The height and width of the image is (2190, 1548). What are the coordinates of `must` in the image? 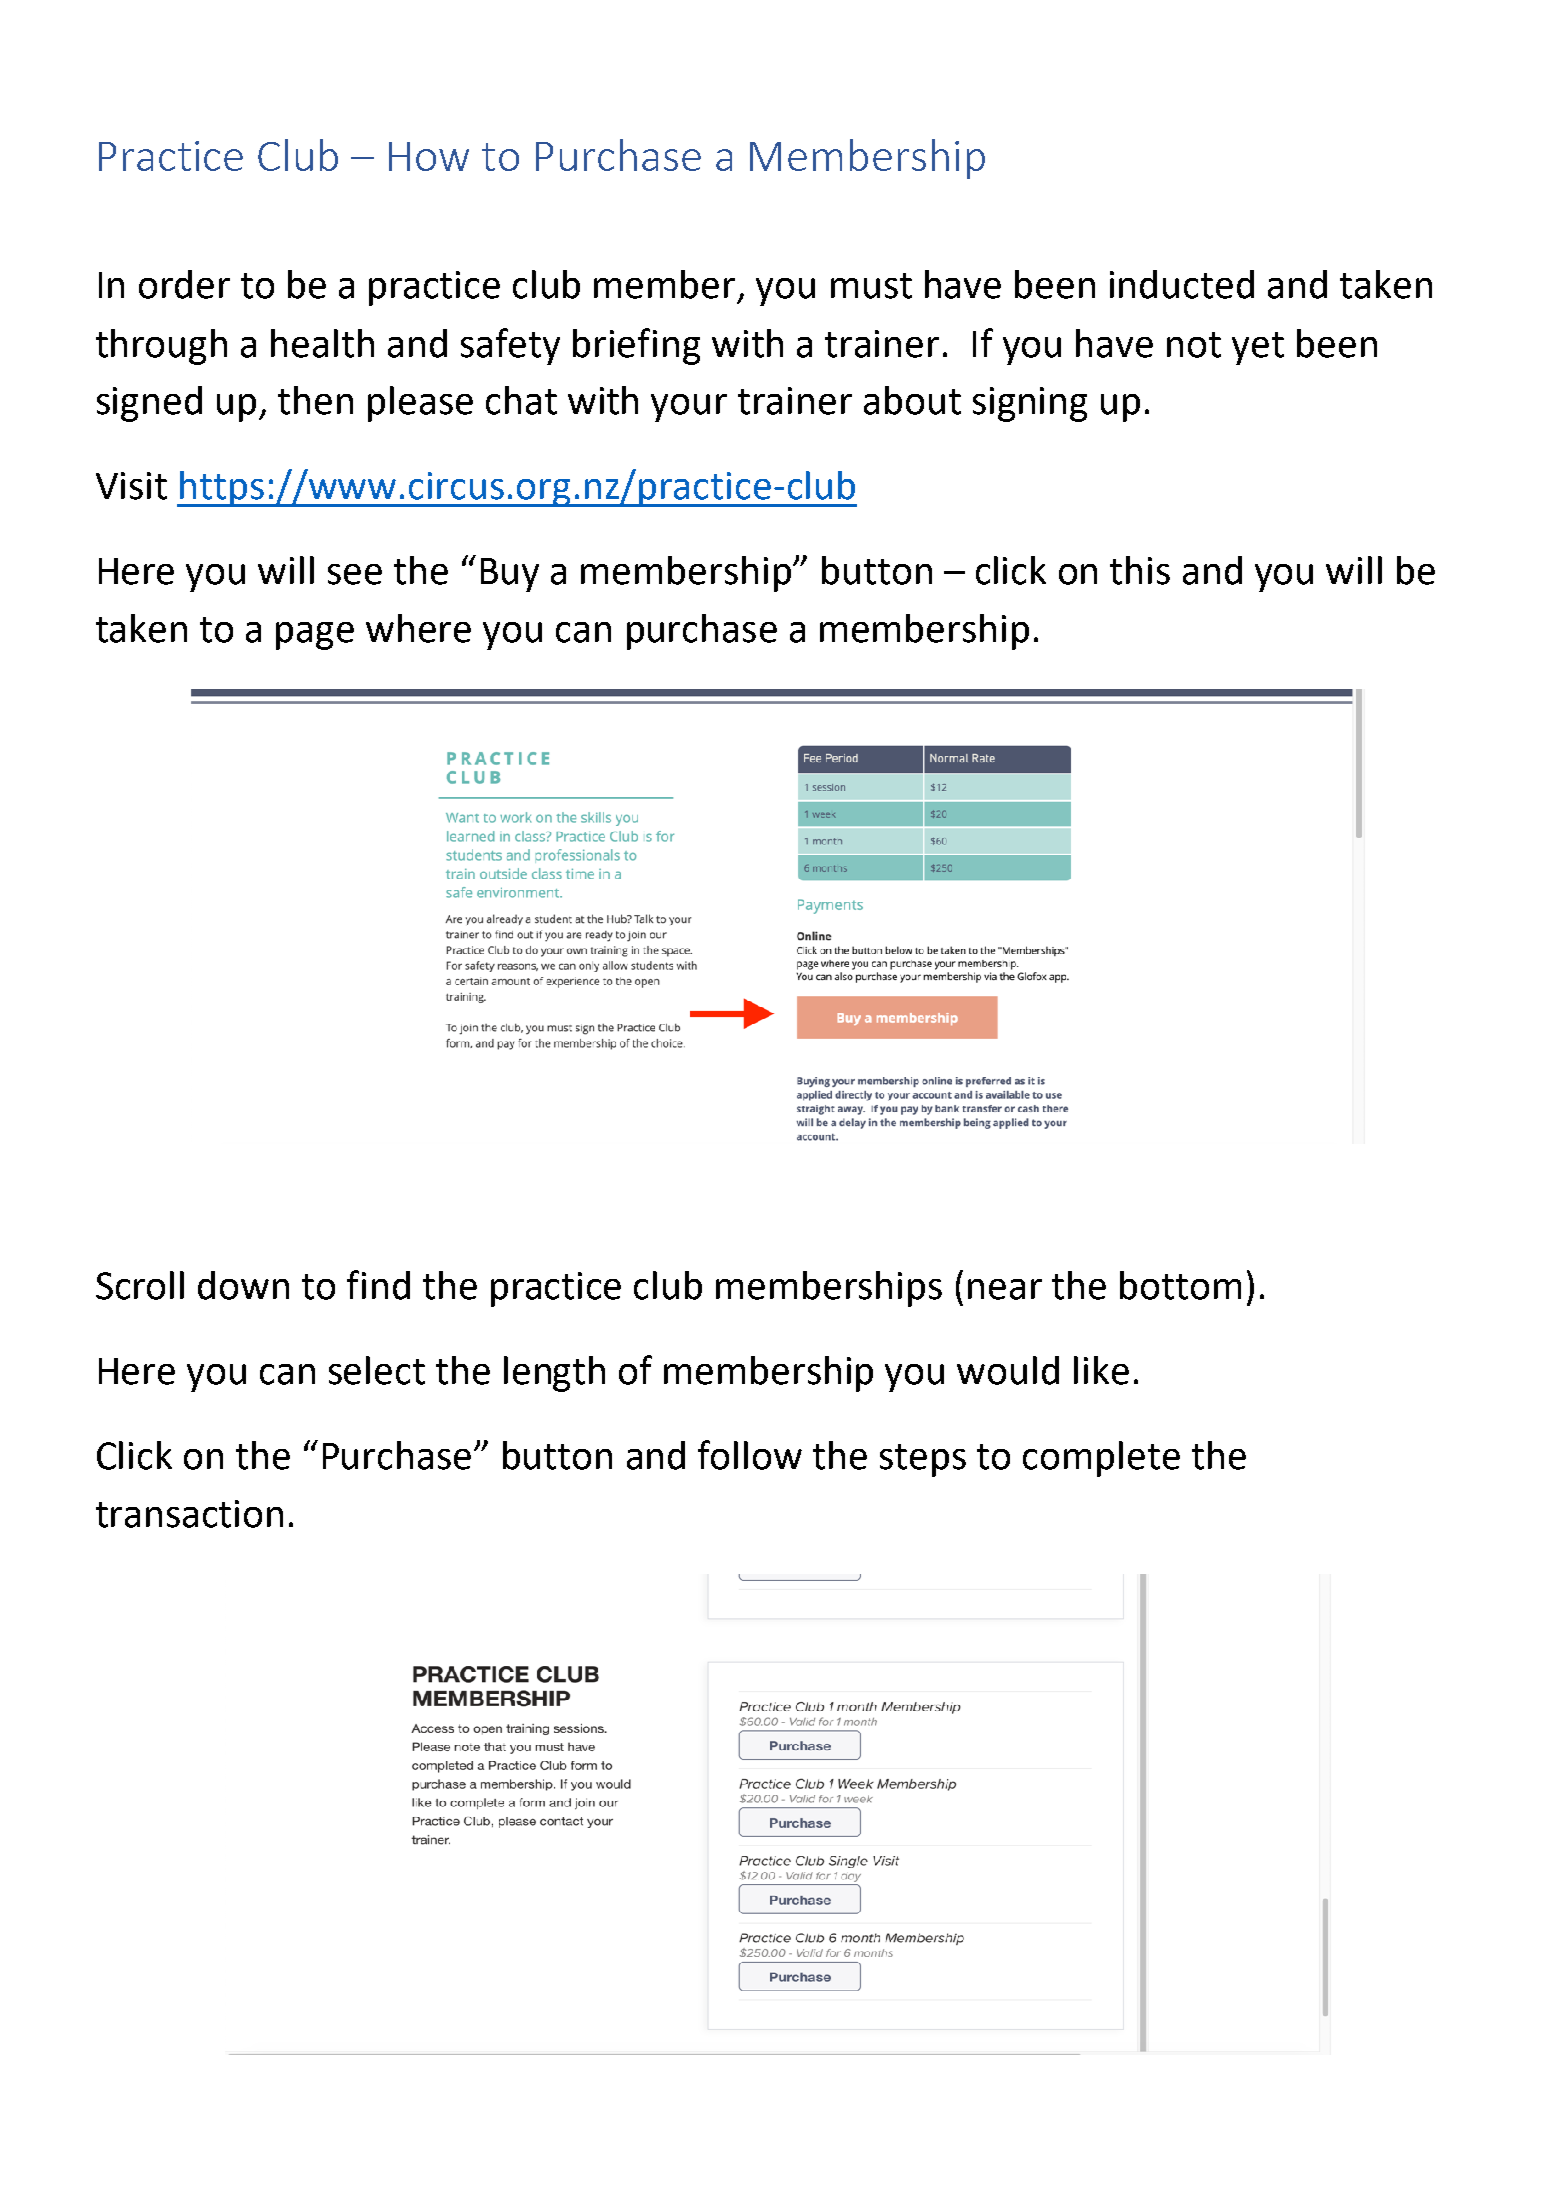 It's located at (871, 286).
